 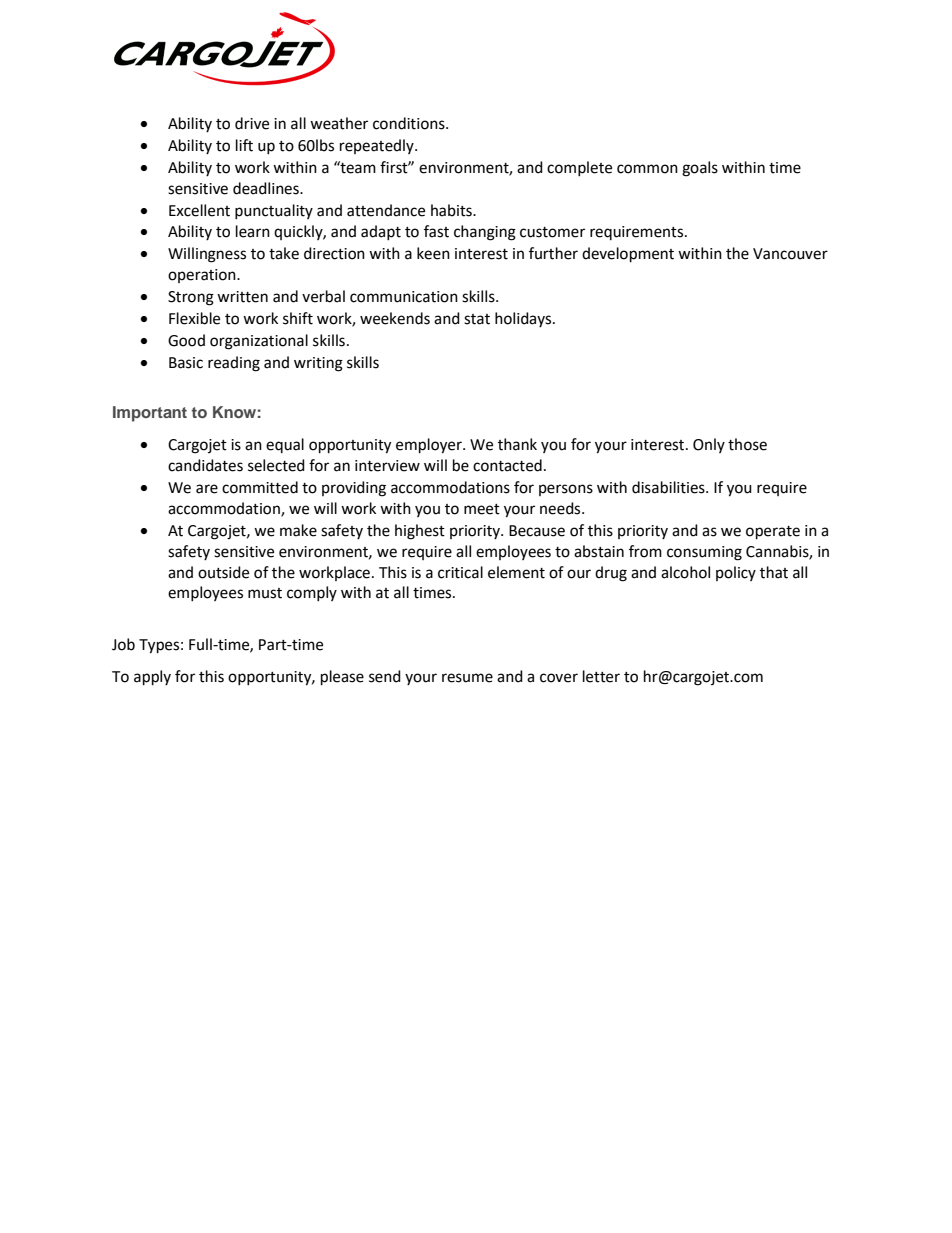 I want to click on goals, so click(x=700, y=169).
